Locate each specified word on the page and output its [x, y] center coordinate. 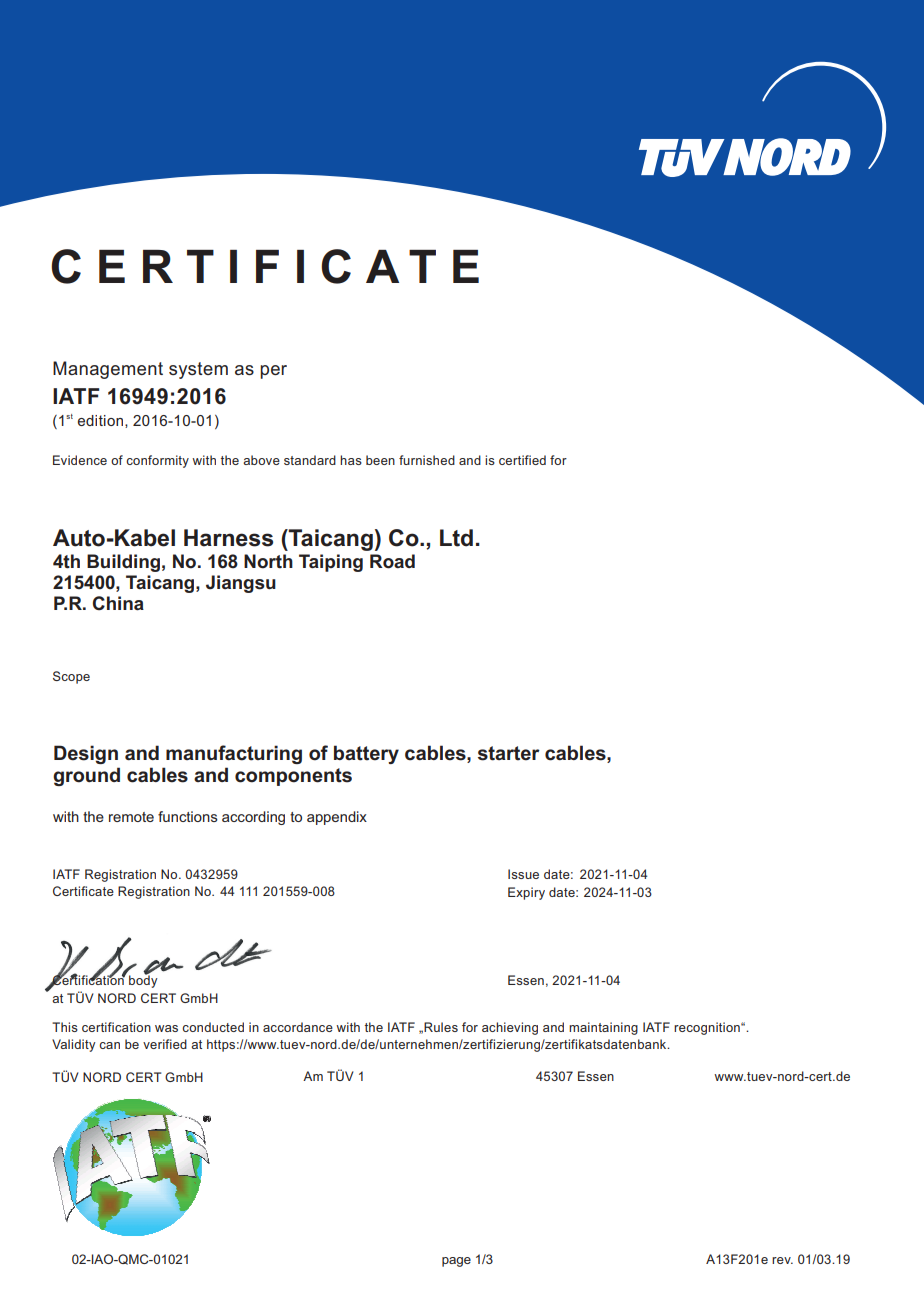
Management [108, 370]
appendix [337, 818]
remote [131, 817]
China [118, 603]
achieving [510, 1028]
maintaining [603, 1028]
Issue [523, 874]
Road [392, 561]
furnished [427, 460]
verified [165, 1044]
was [166, 1028]
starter [509, 753]
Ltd [456, 538]
